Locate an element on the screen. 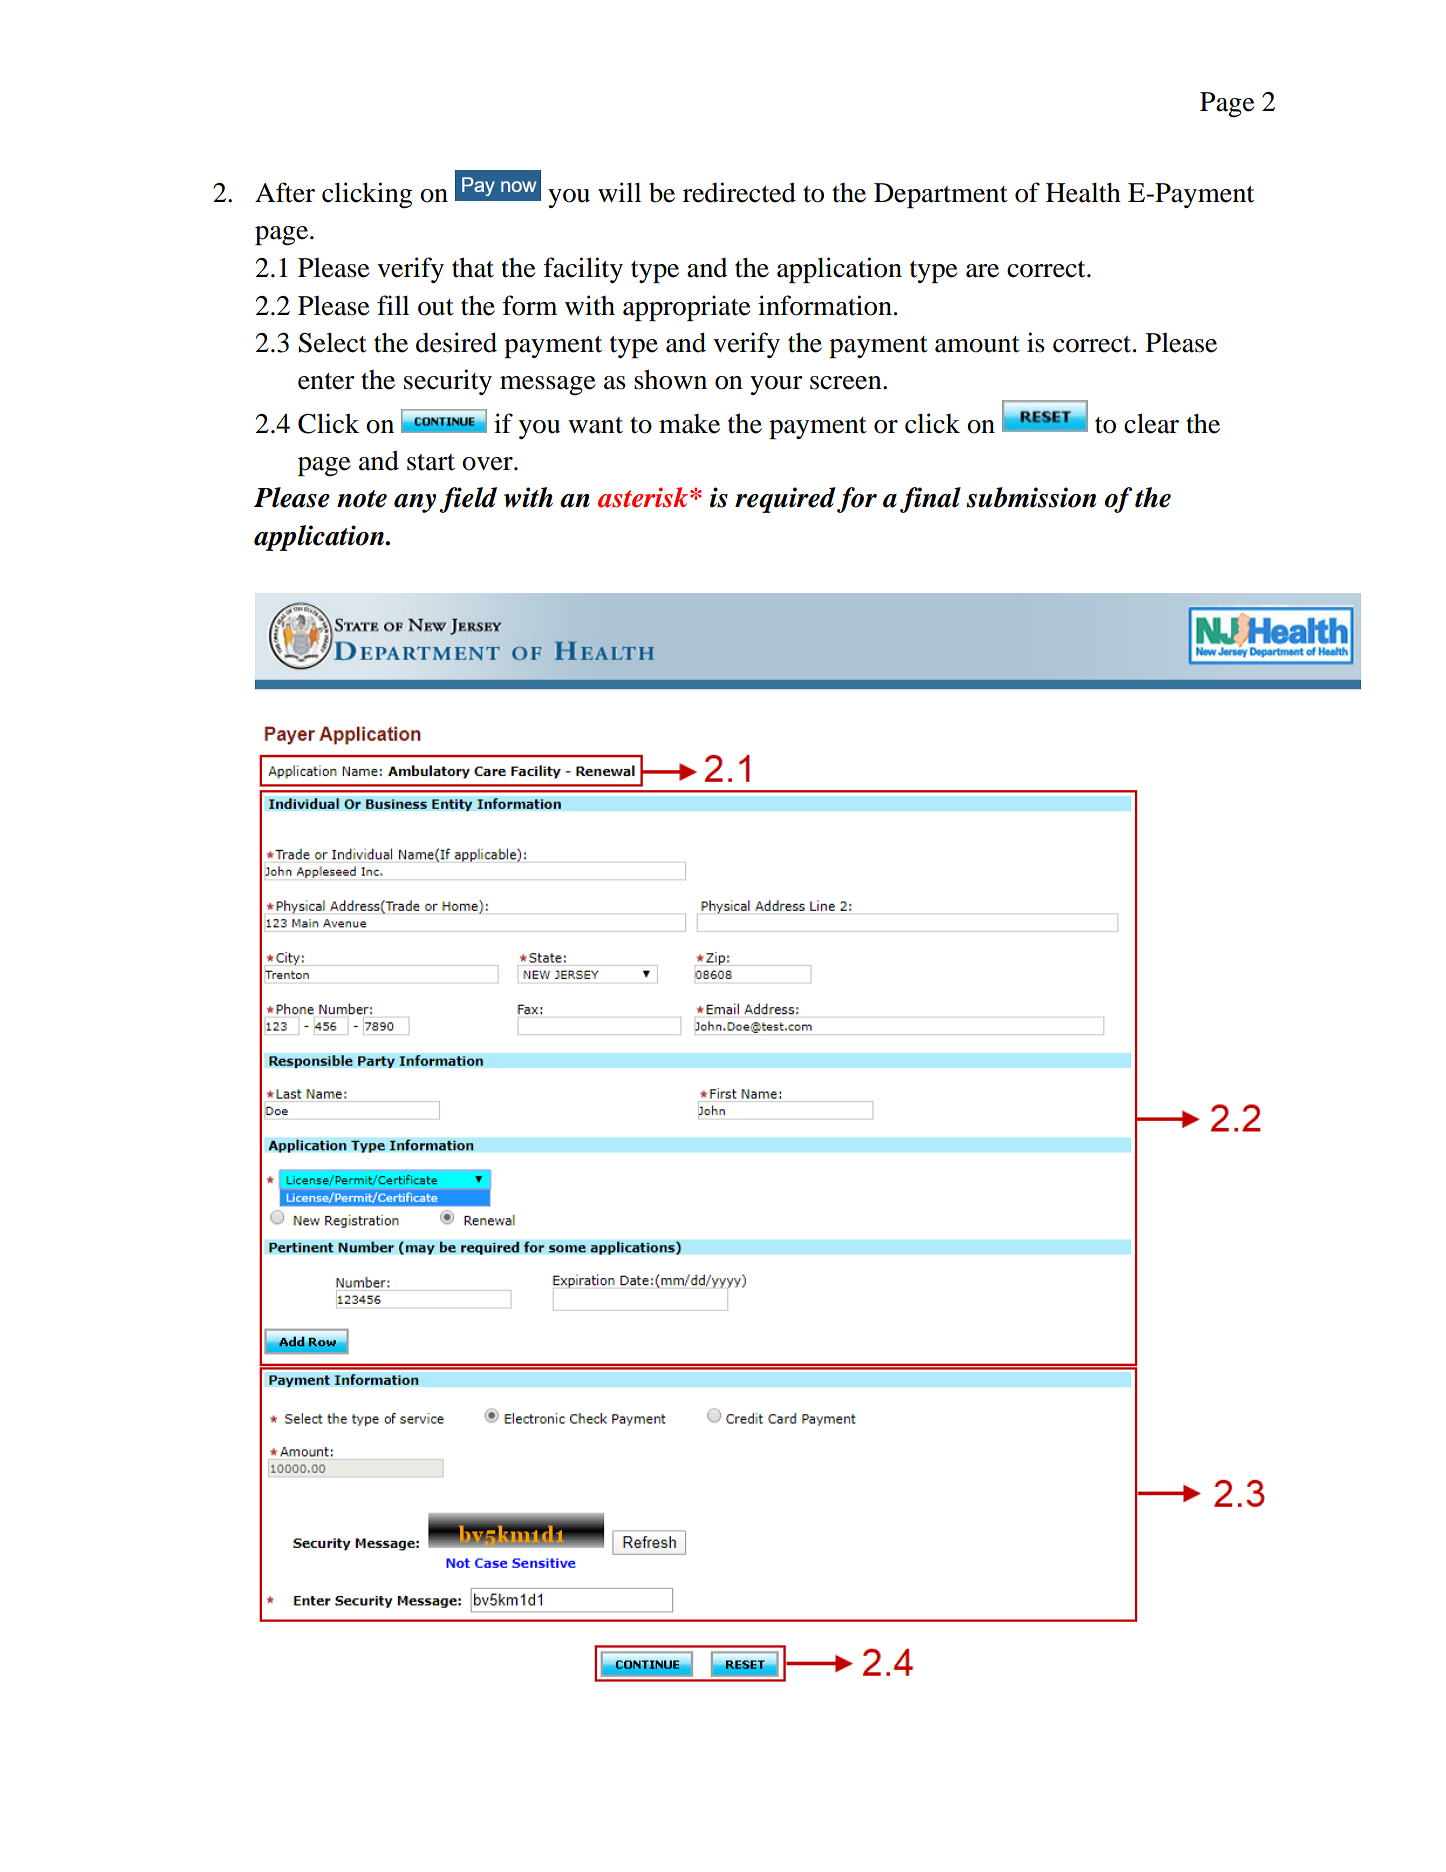 The height and width of the screenshot is (1872, 1446). start is located at coordinates (431, 462).
